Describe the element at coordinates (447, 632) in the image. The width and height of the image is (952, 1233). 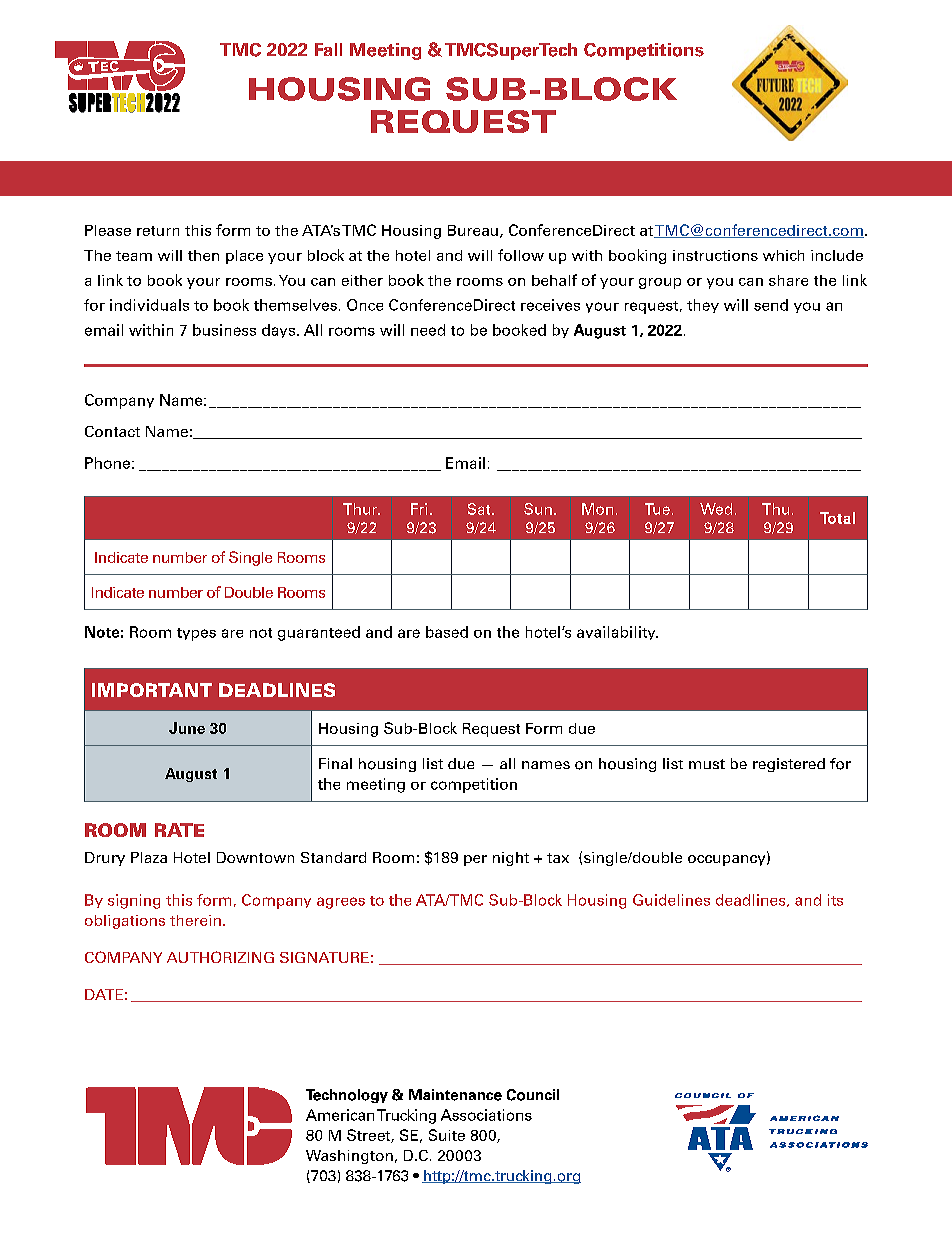
I see `based` at that location.
